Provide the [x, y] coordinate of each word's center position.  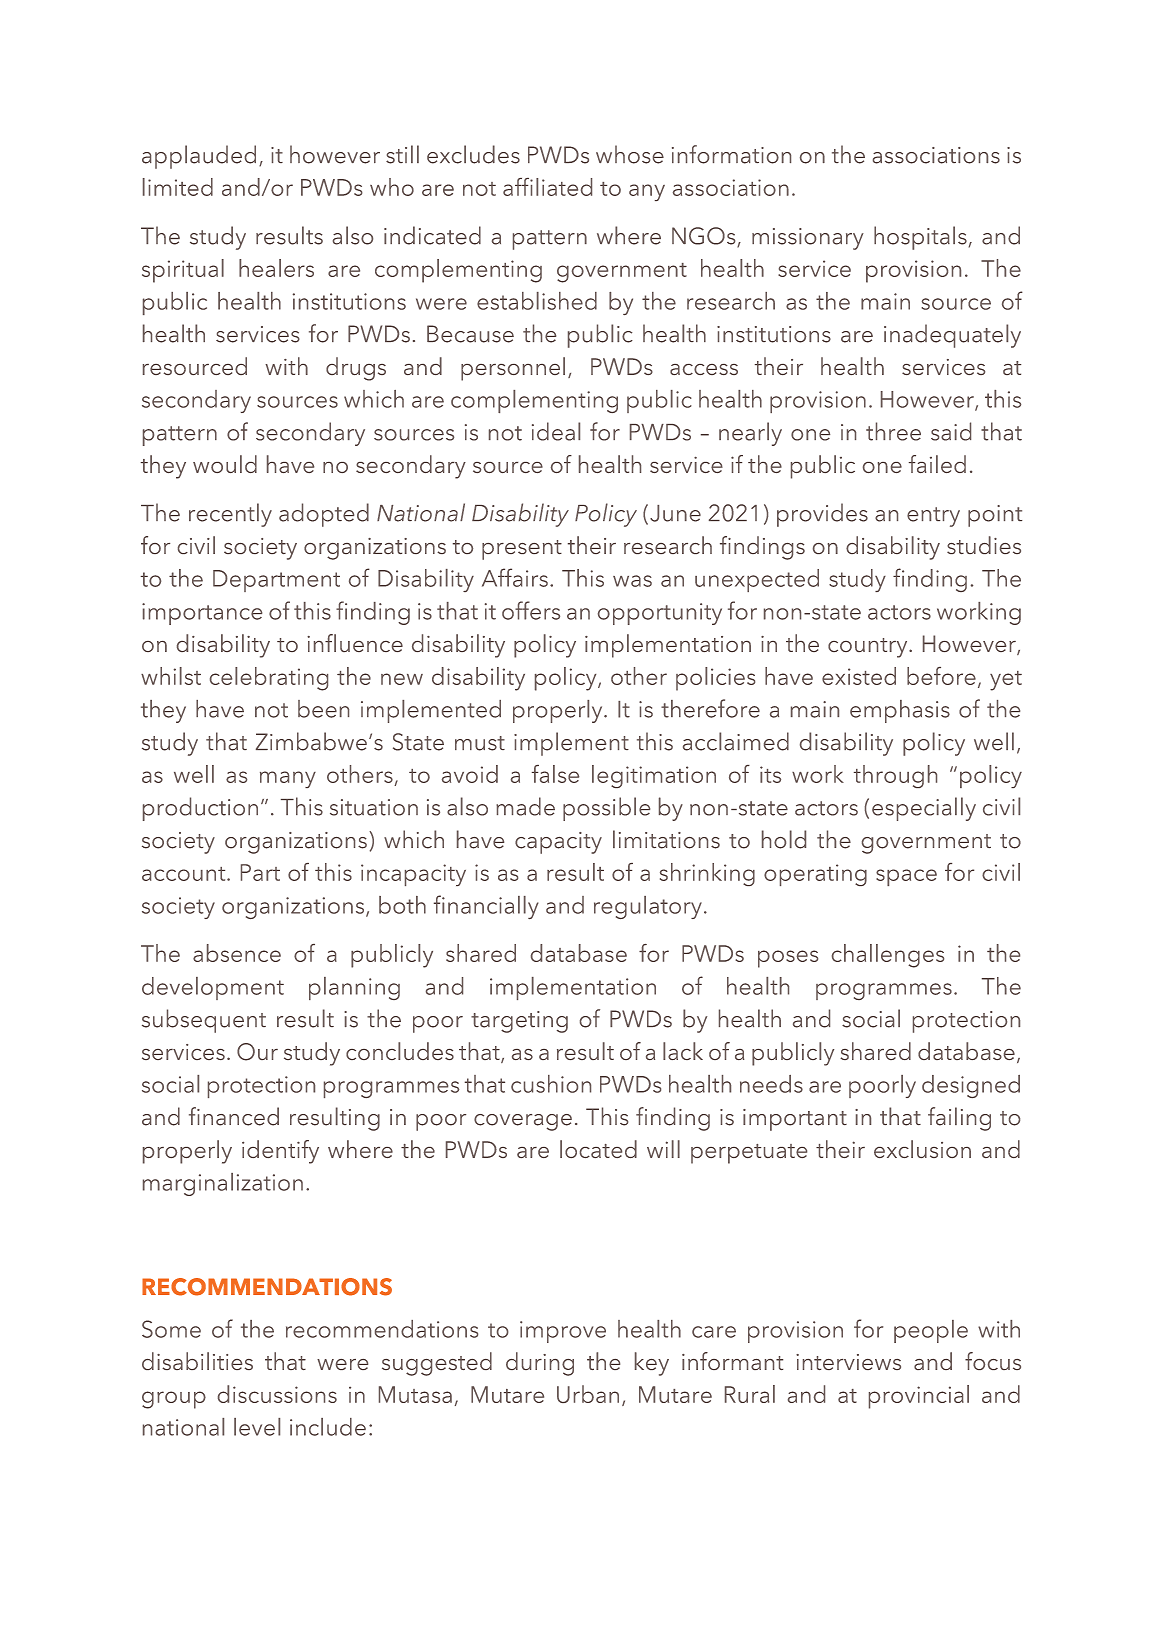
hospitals [920, 238]
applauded [199, 157]
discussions [277, 1394]
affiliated [547, 187]
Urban [588, 1394]
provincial [919, 1397]
